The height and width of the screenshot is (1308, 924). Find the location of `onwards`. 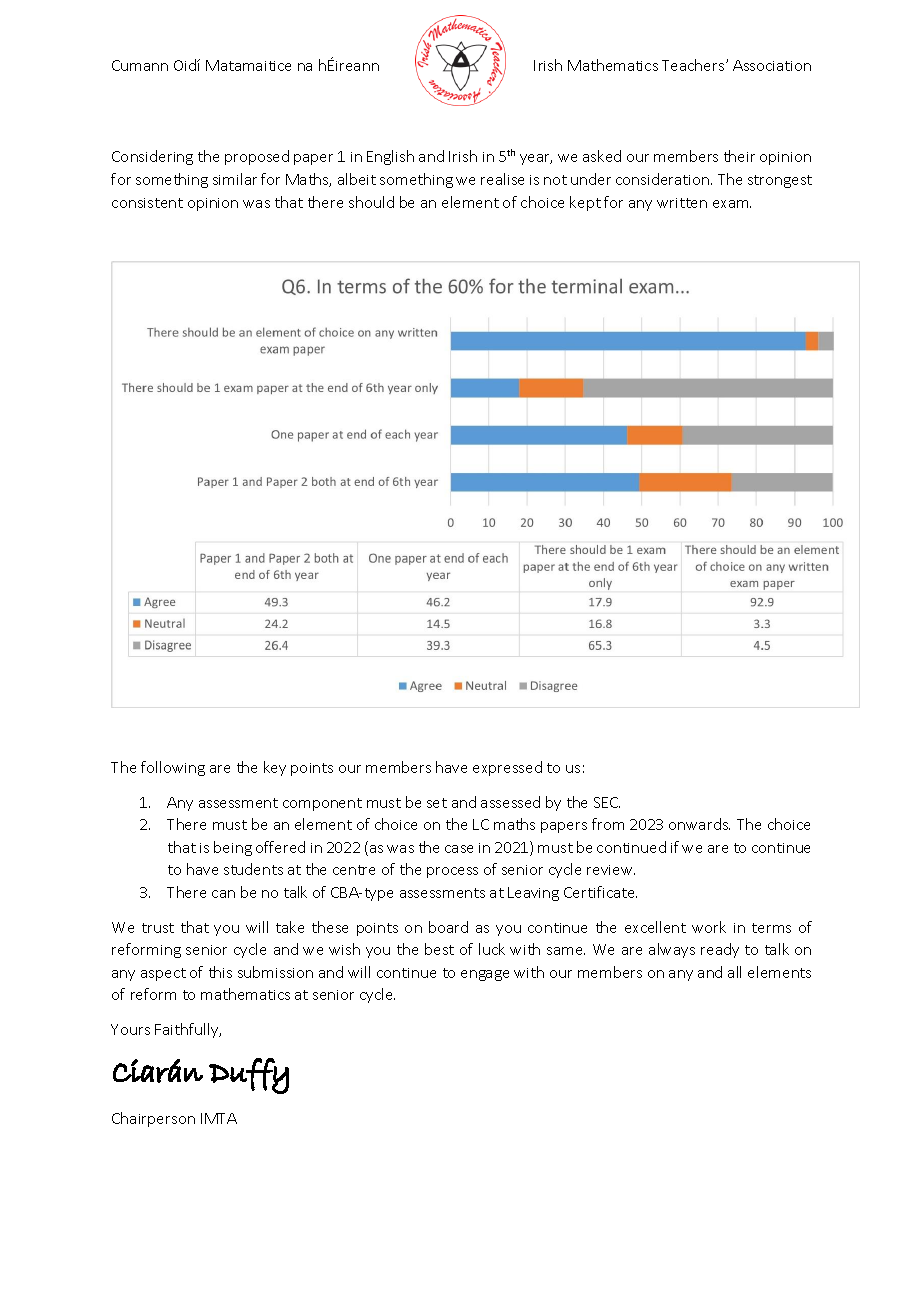

onwards is located at coordinates (699, 824).
